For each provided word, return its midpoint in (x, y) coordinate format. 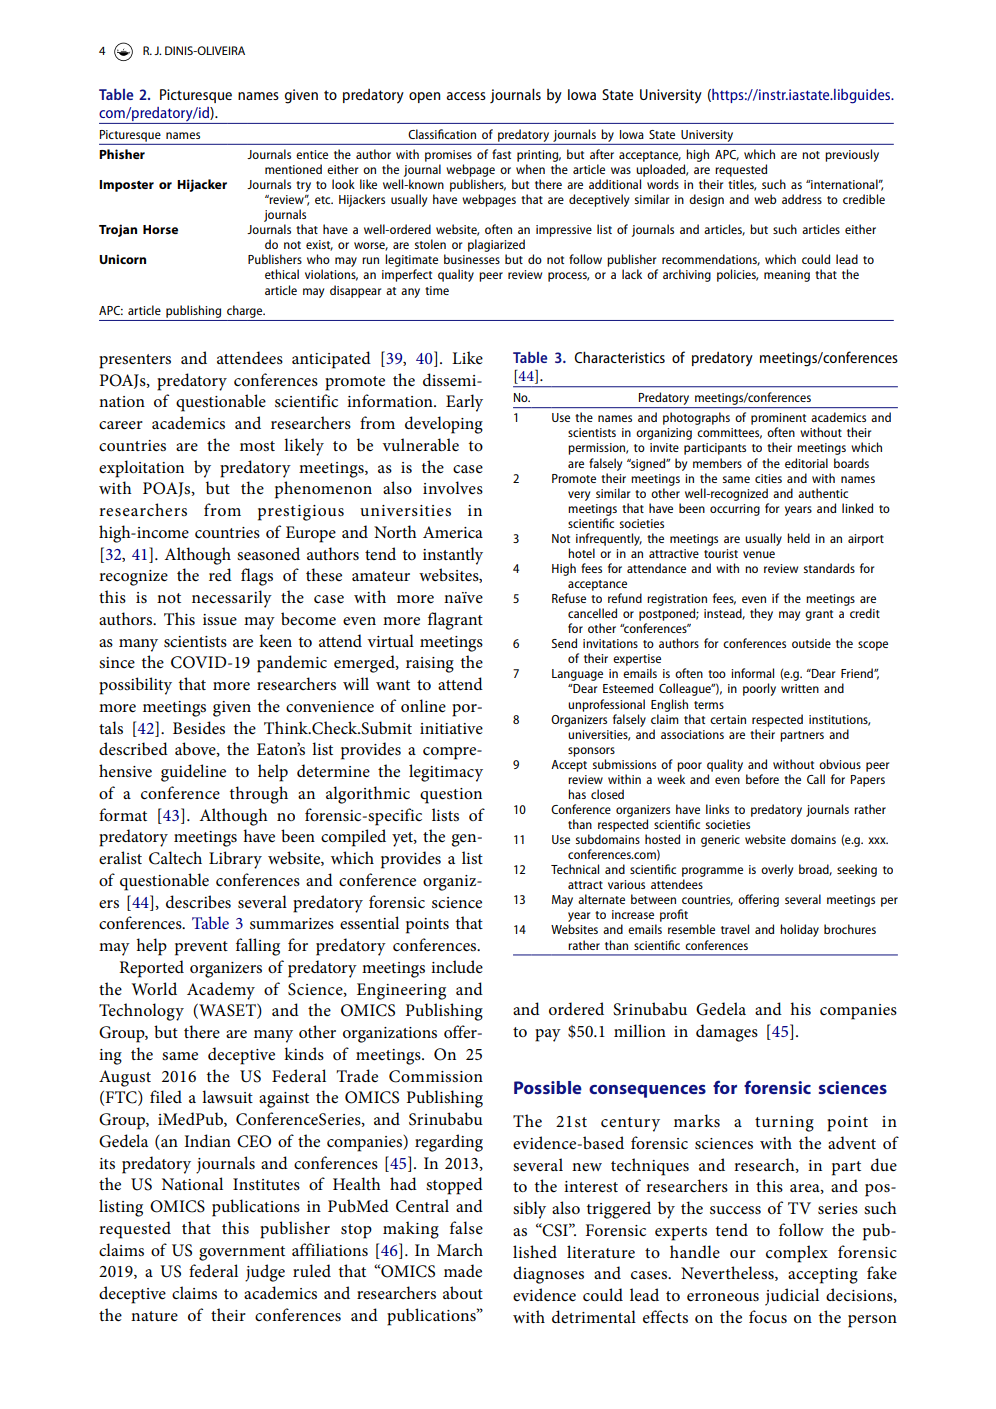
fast (501, 154)
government (242, 1253)
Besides (199, 728)
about (463, 1292)
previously (852, 155)
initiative (451, 728)
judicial (792, 1297)
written (800, 688)
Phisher (122, 154)
